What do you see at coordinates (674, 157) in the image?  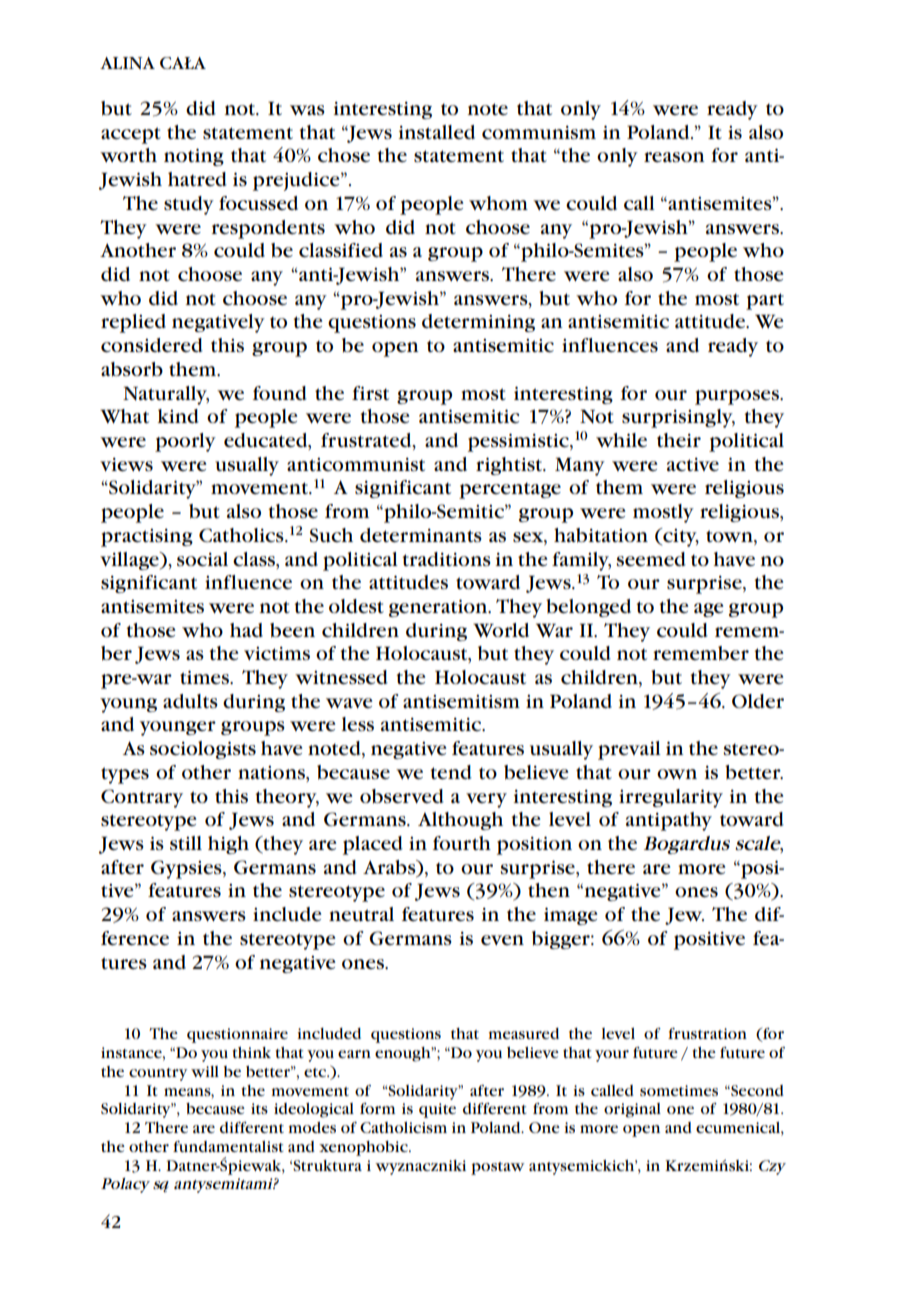 I see `reason` at bounding box center [674, 157].
